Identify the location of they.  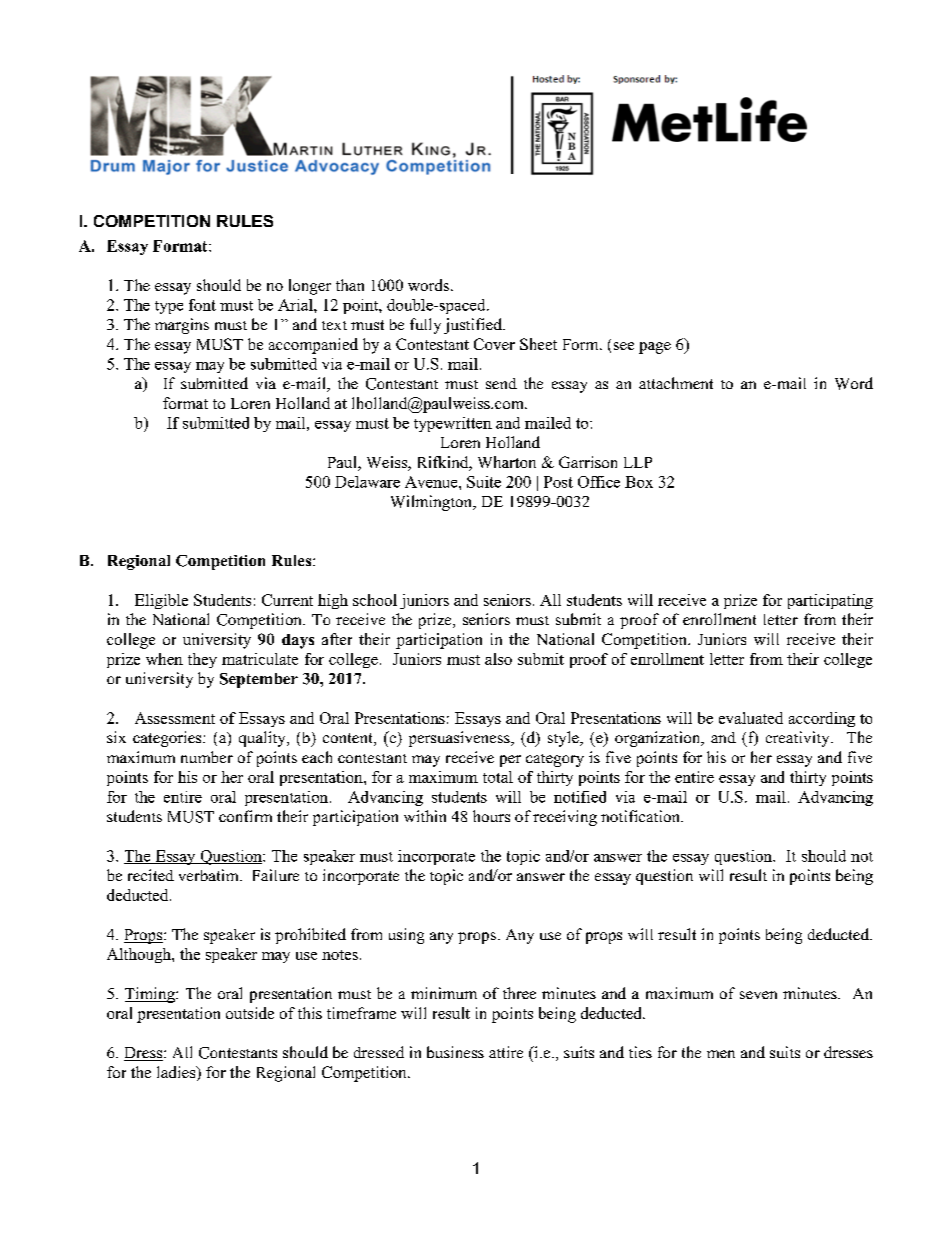
(202, 660).
